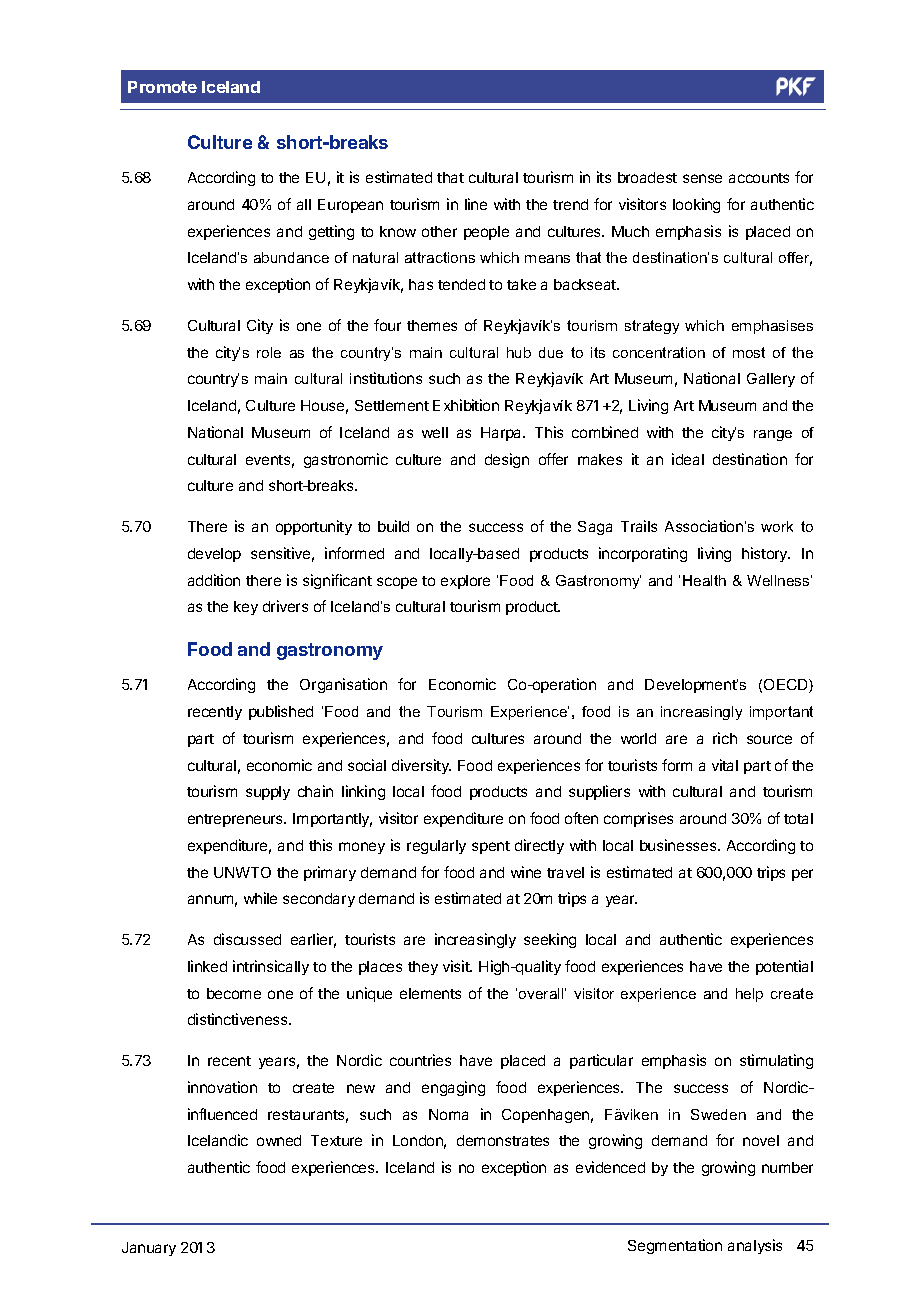 The height and width of the document is (1307, 924). What do you see at coordinates (465, 582) in the document?
I see `explore` at bounding box center [465, 582].
